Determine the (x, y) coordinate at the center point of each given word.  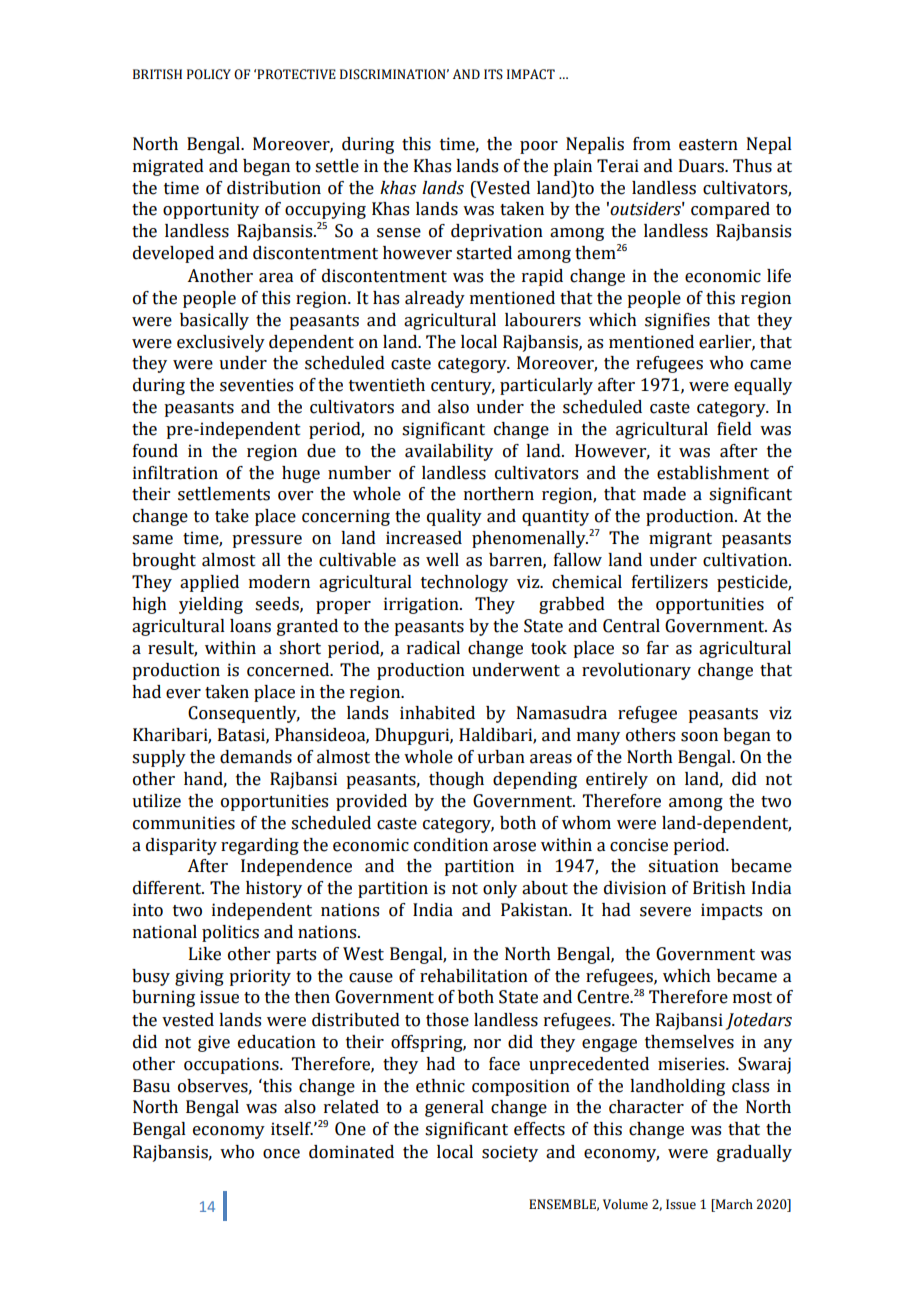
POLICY (209, 74)
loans (250, 626)
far (658, 648)
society (510, 1153)
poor (539, 147)
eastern (708, 145)
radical (433, 648)
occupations (232, 1065)
